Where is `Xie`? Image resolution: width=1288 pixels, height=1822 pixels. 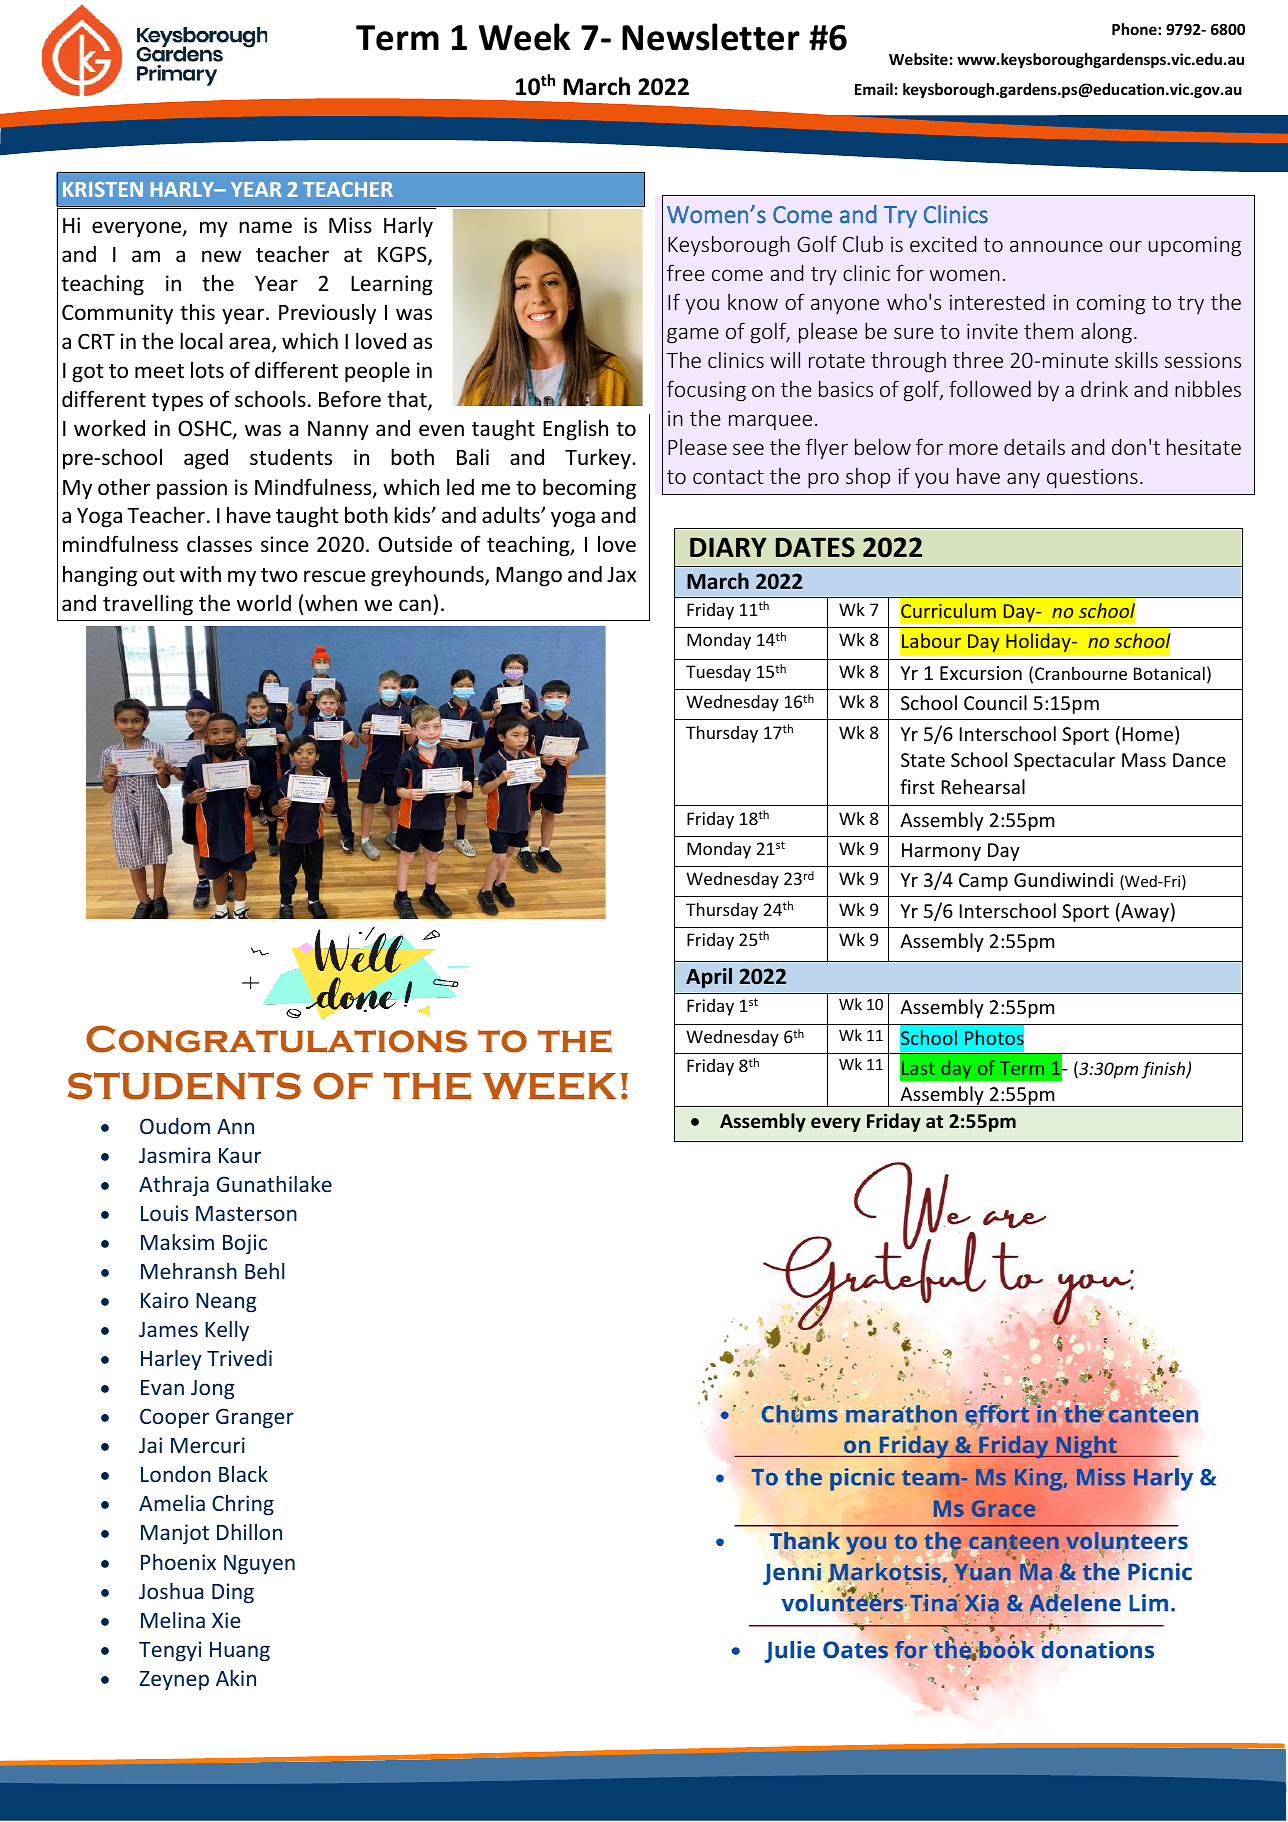
Xie is located at coordinates (226, 1620).
